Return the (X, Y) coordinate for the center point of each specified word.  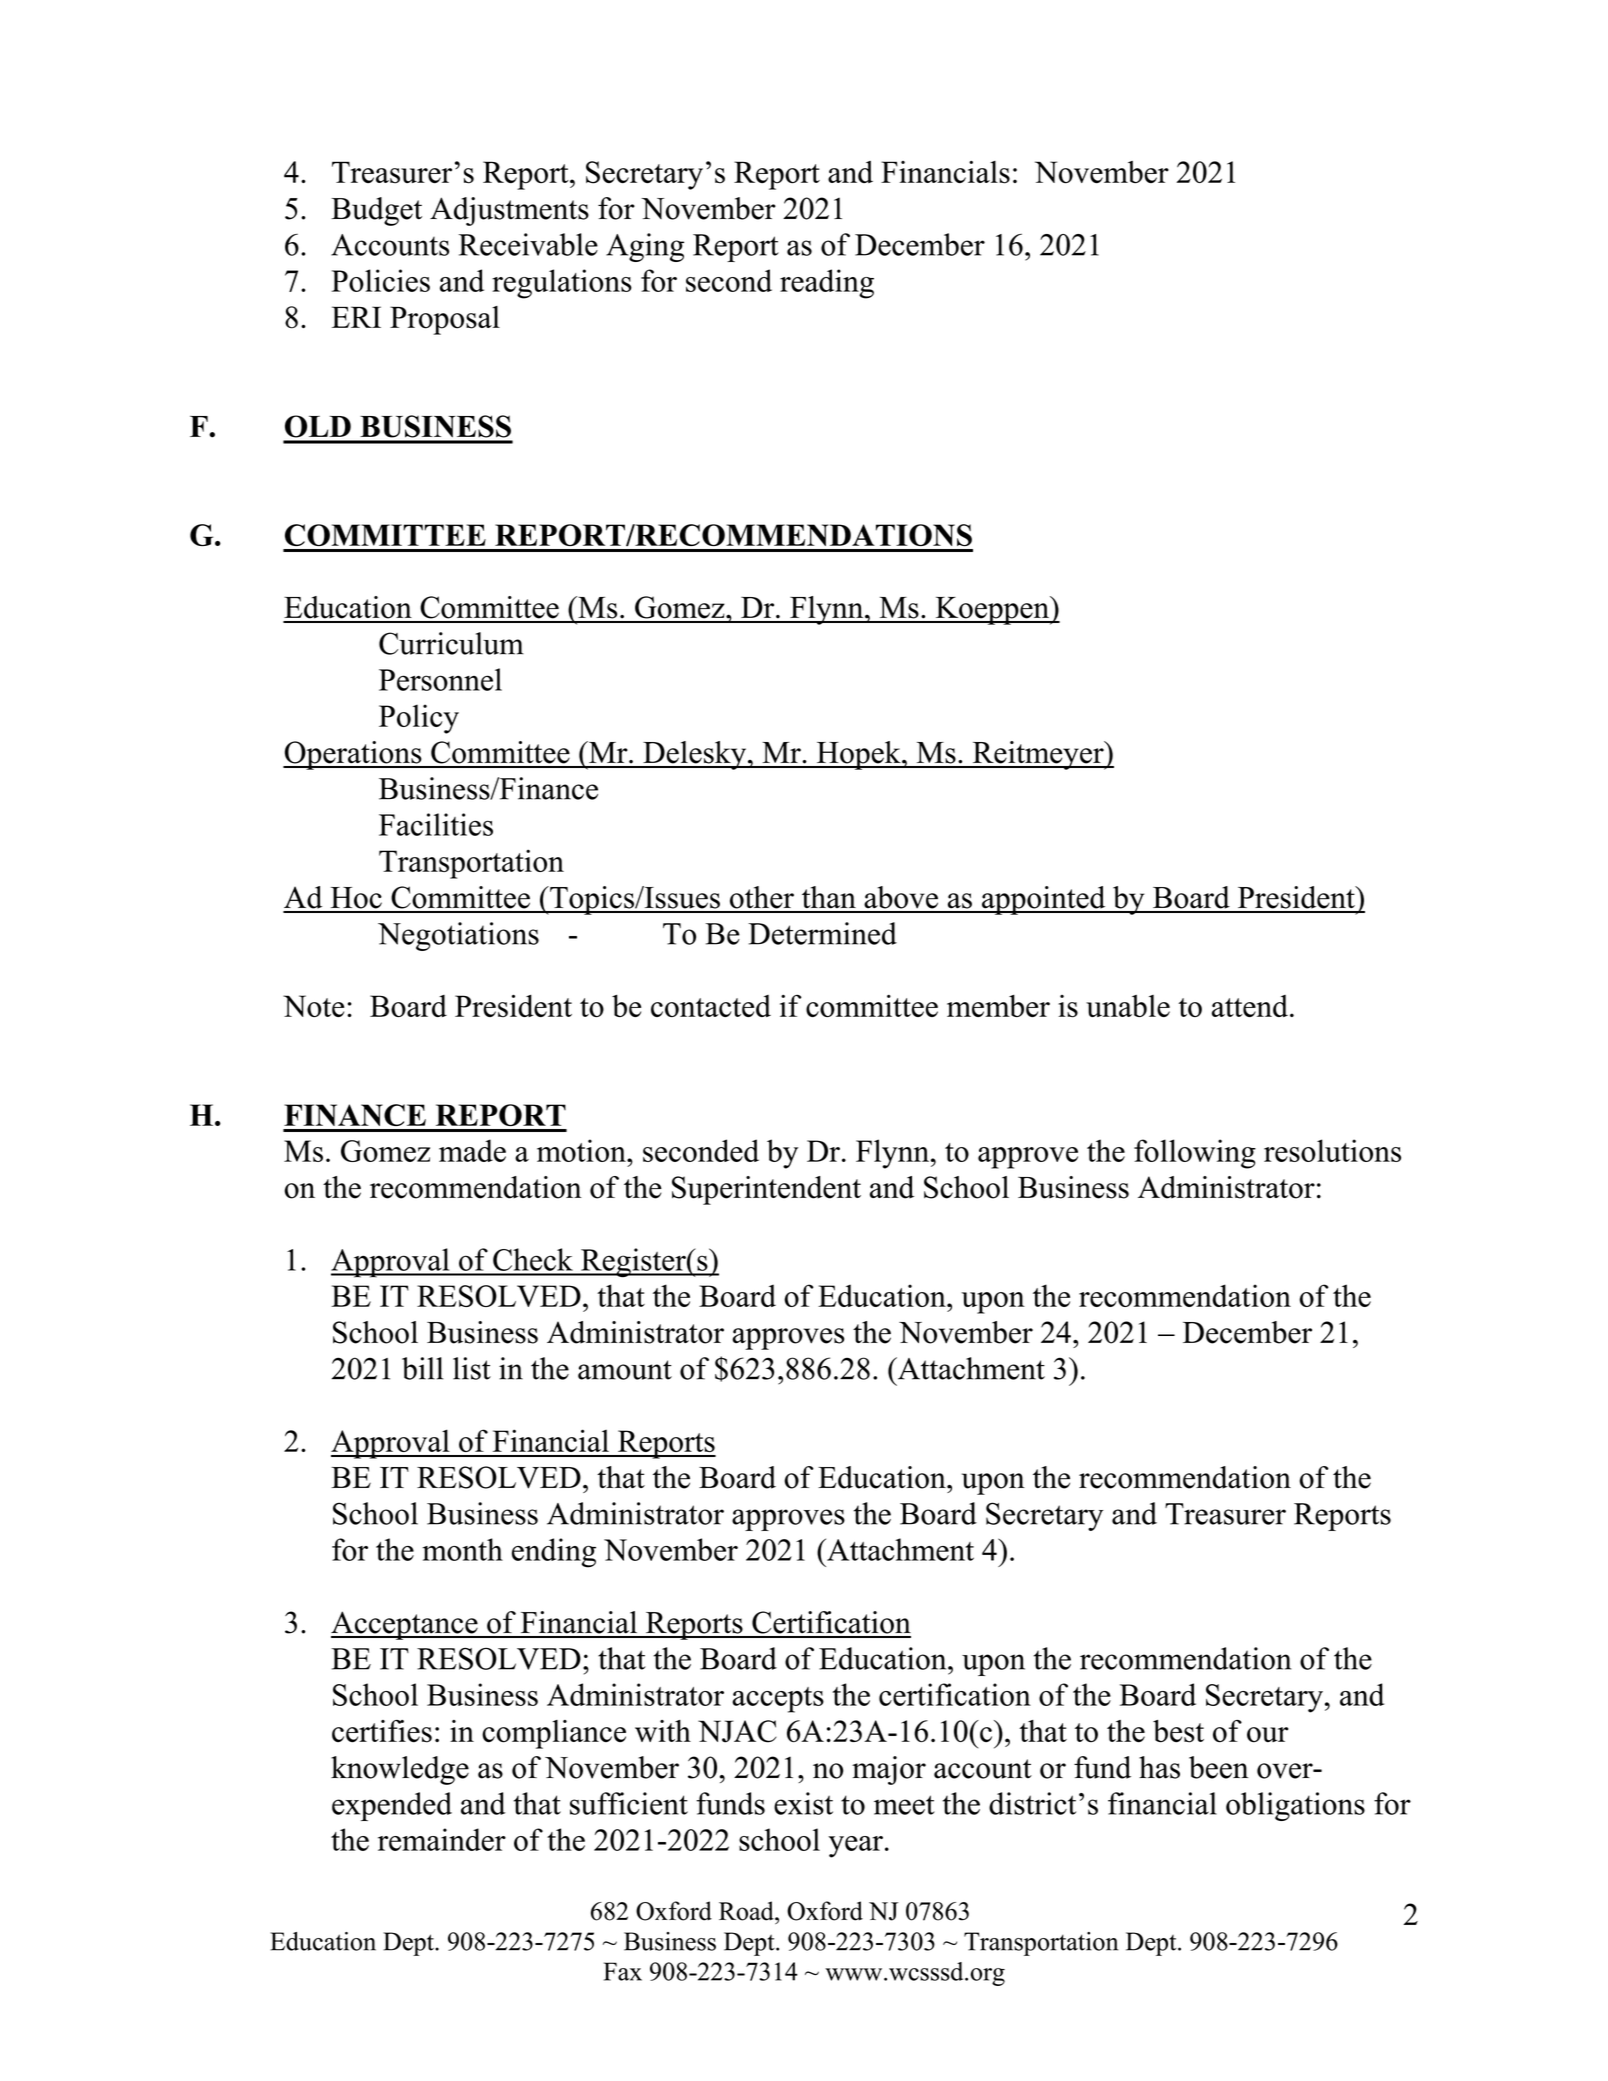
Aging (645, 247)
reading (827, 284)
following (1195, 1154)
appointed (1044, 900)
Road (747, 1911)
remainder (442, 1839)
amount (625, 1370)
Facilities (436, 824)
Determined (822, 933)
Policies (380, 280)
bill (423, 1368)
